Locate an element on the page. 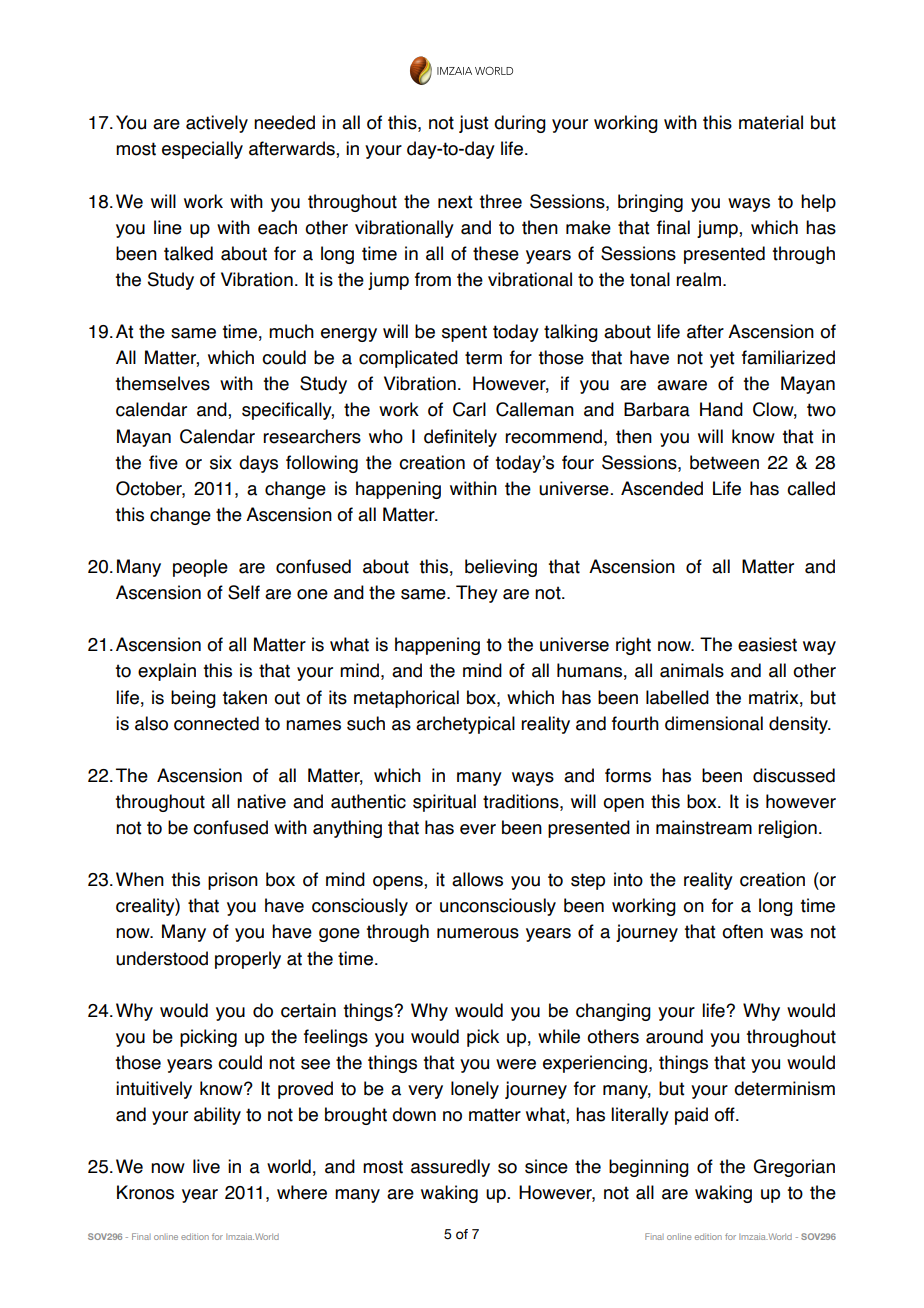 Image resolution: width=924 pixels, height=1308 pixels. definitely is located at coordinates (460, 438).
